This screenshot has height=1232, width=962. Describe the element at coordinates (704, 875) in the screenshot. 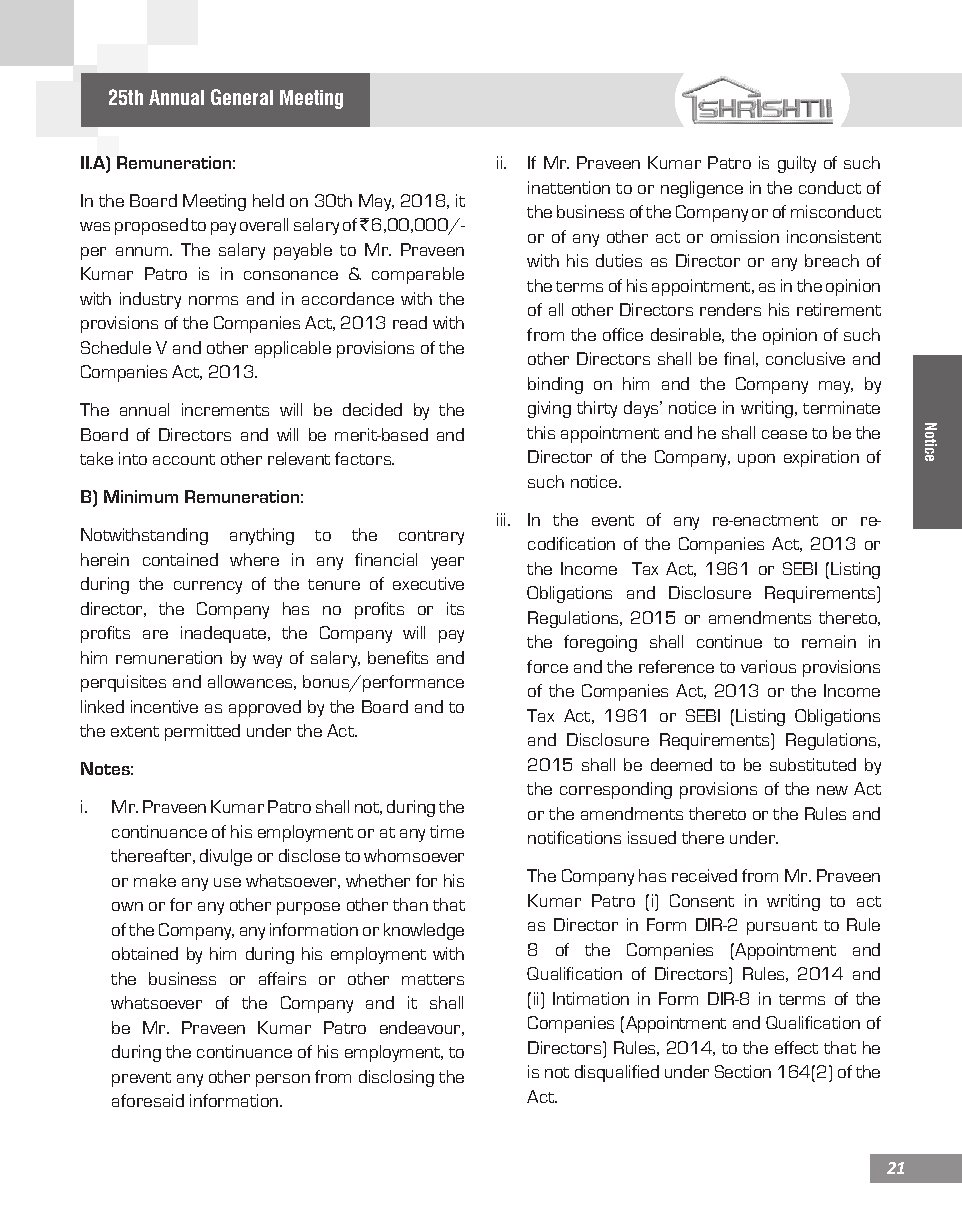

I see `received` at that location.
